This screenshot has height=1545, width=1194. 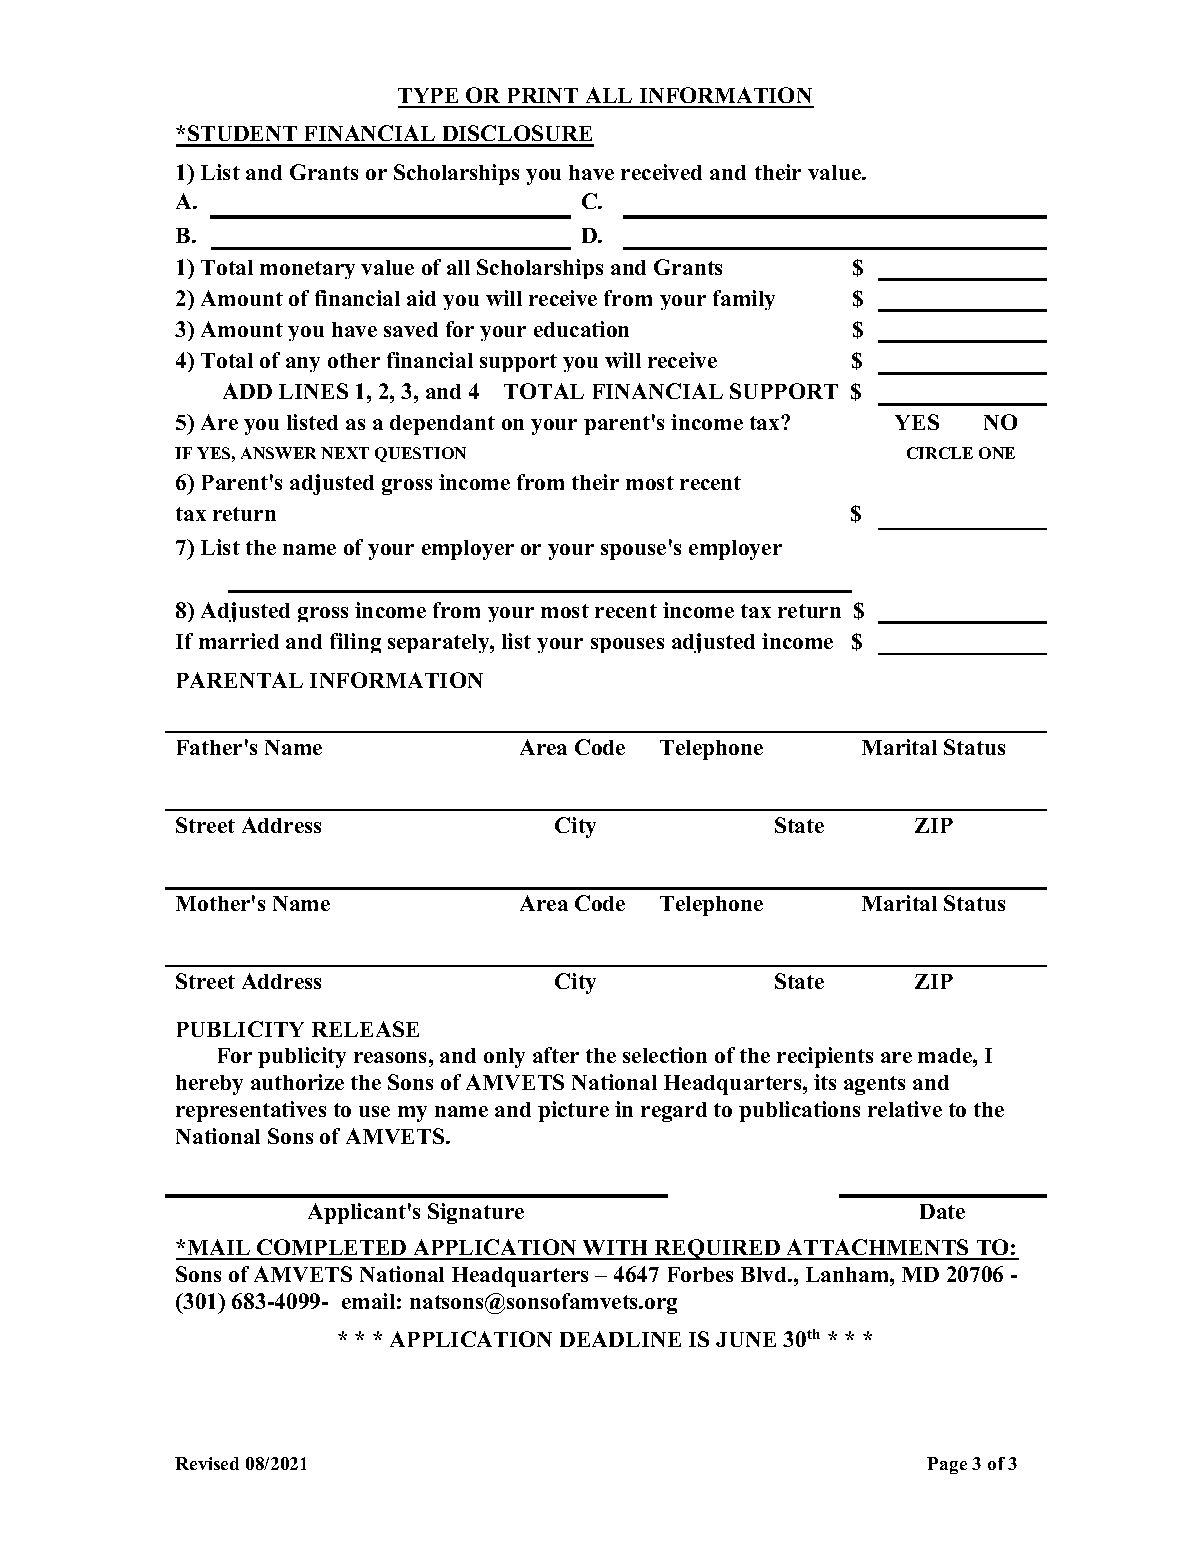 What do you see at coordinates (620, 1339) in the screenshot?
I see `DEADLINE` at bounding box center [620, 1339].
